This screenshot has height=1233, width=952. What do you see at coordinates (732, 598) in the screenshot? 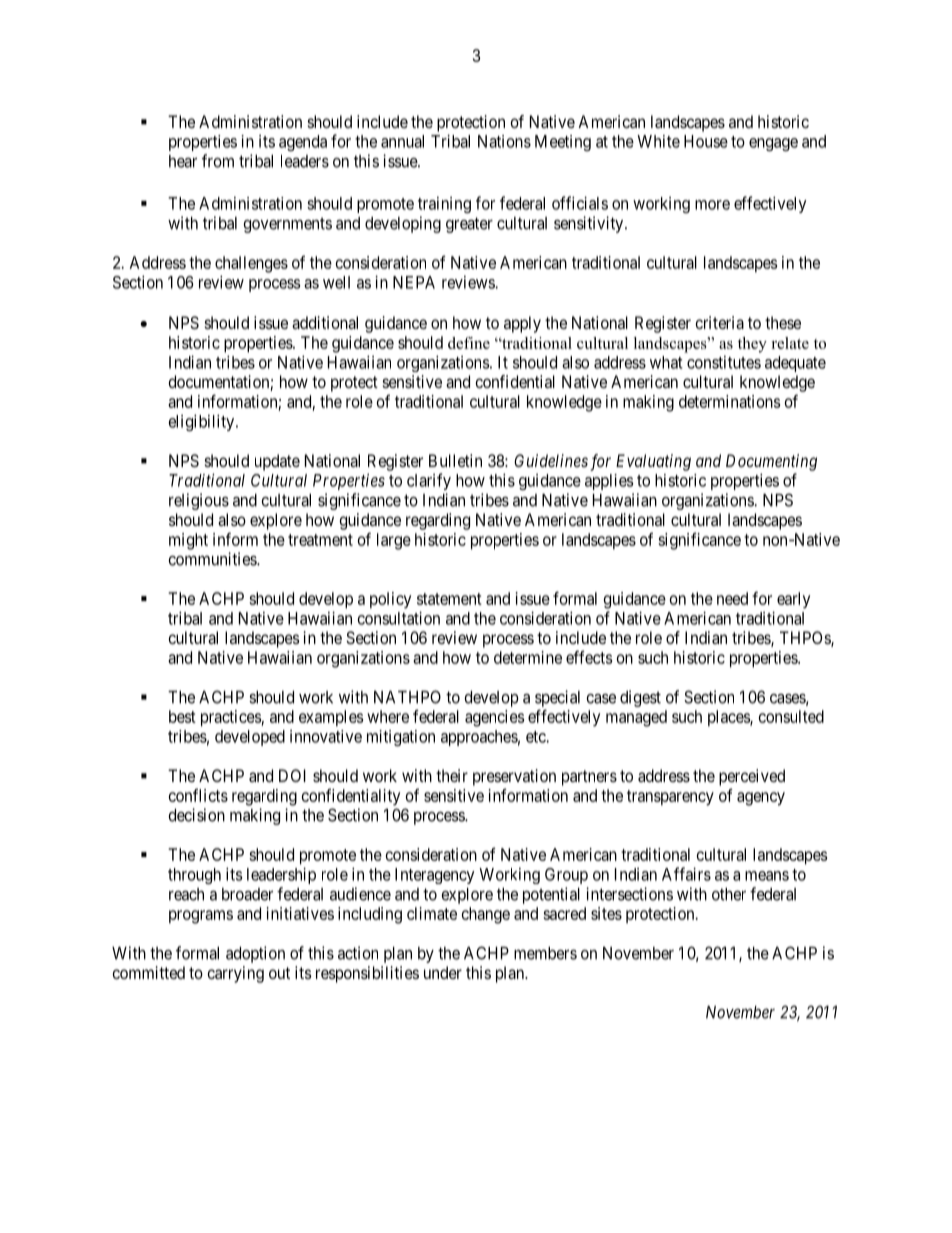
I see `need` at bounding box center [732, 598].
